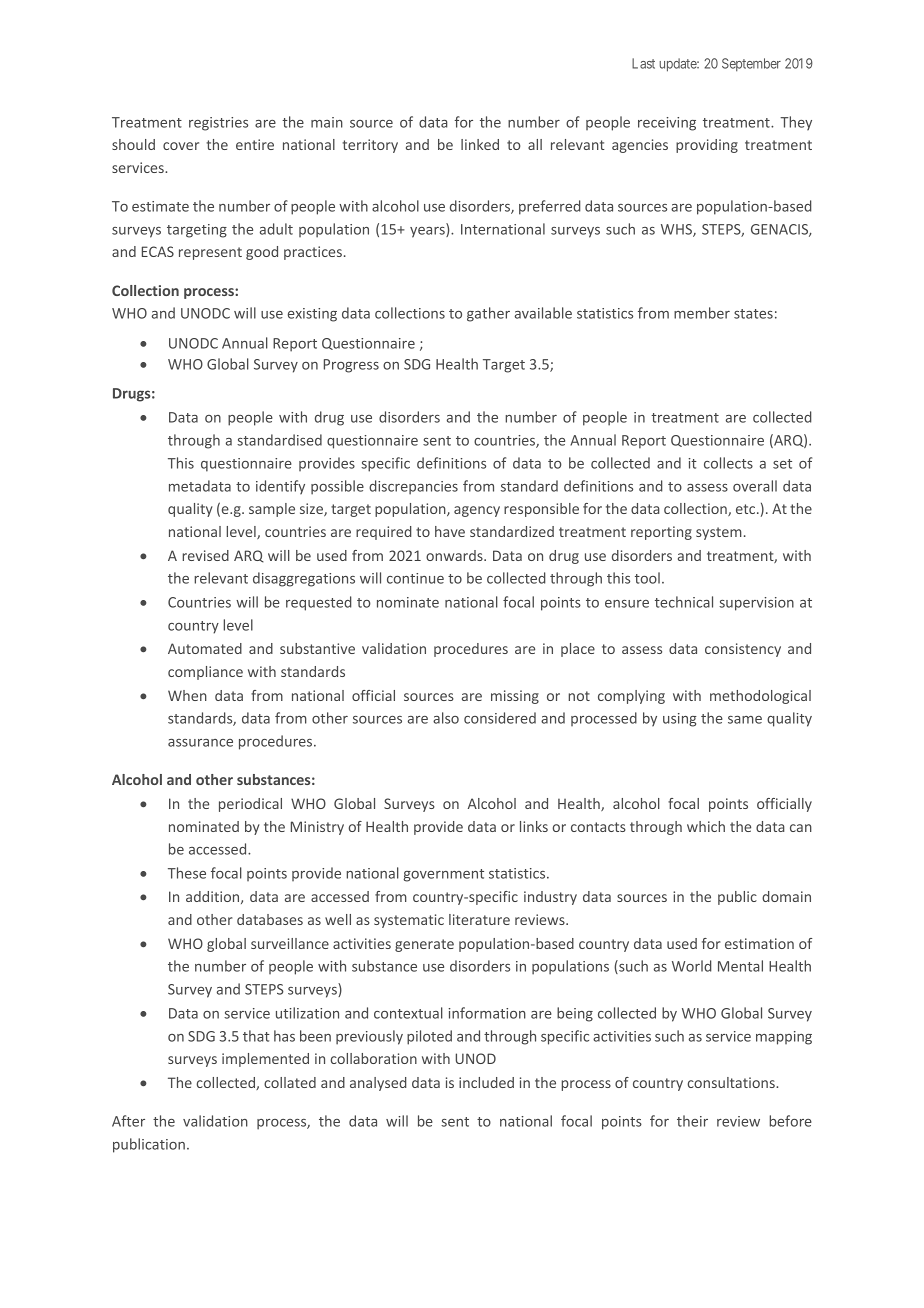 The height and width of the screenshot is (1308, 924). I want to click on gather, so click(488, 314).
